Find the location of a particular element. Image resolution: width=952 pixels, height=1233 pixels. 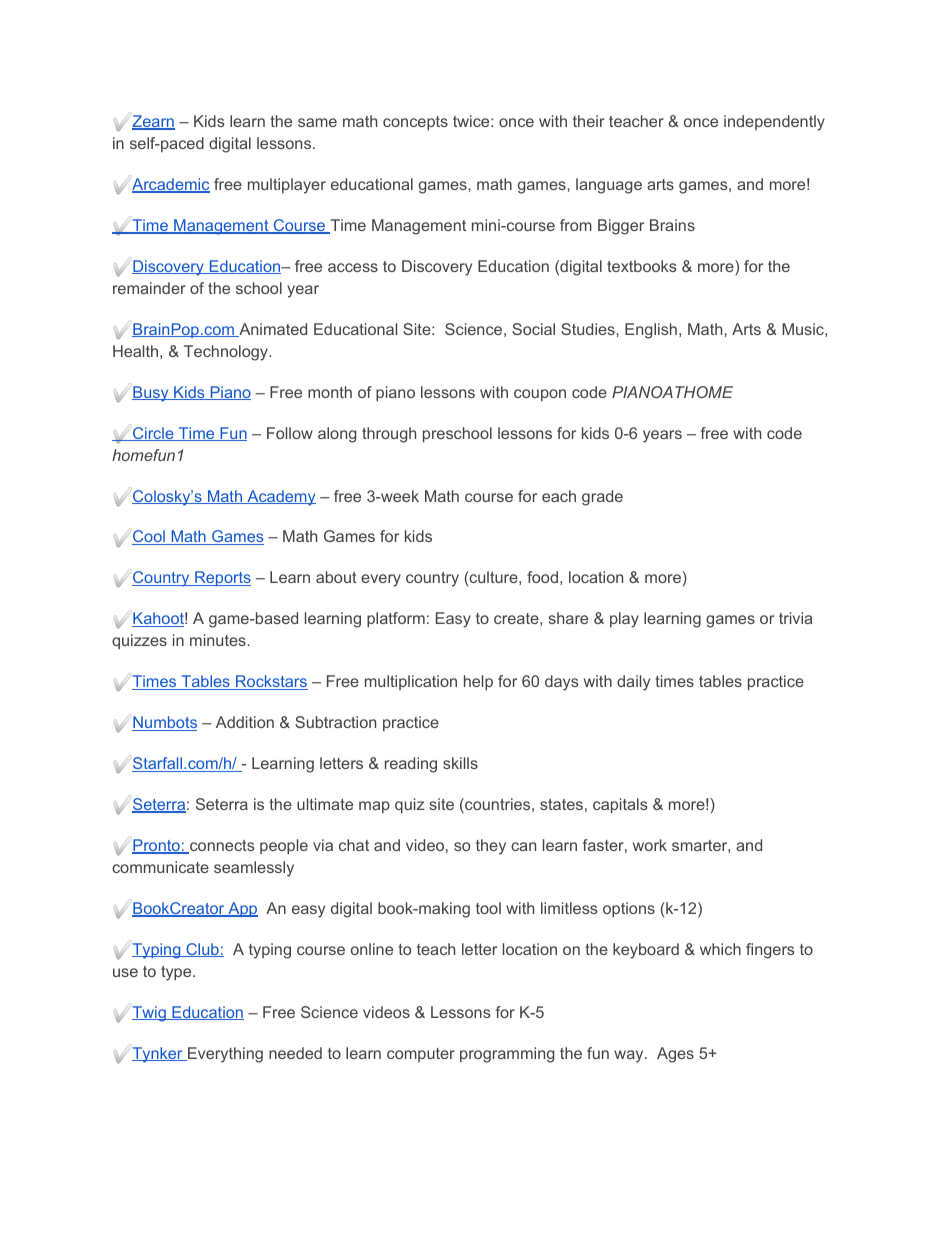

their is located at coordinates (589, 121).
